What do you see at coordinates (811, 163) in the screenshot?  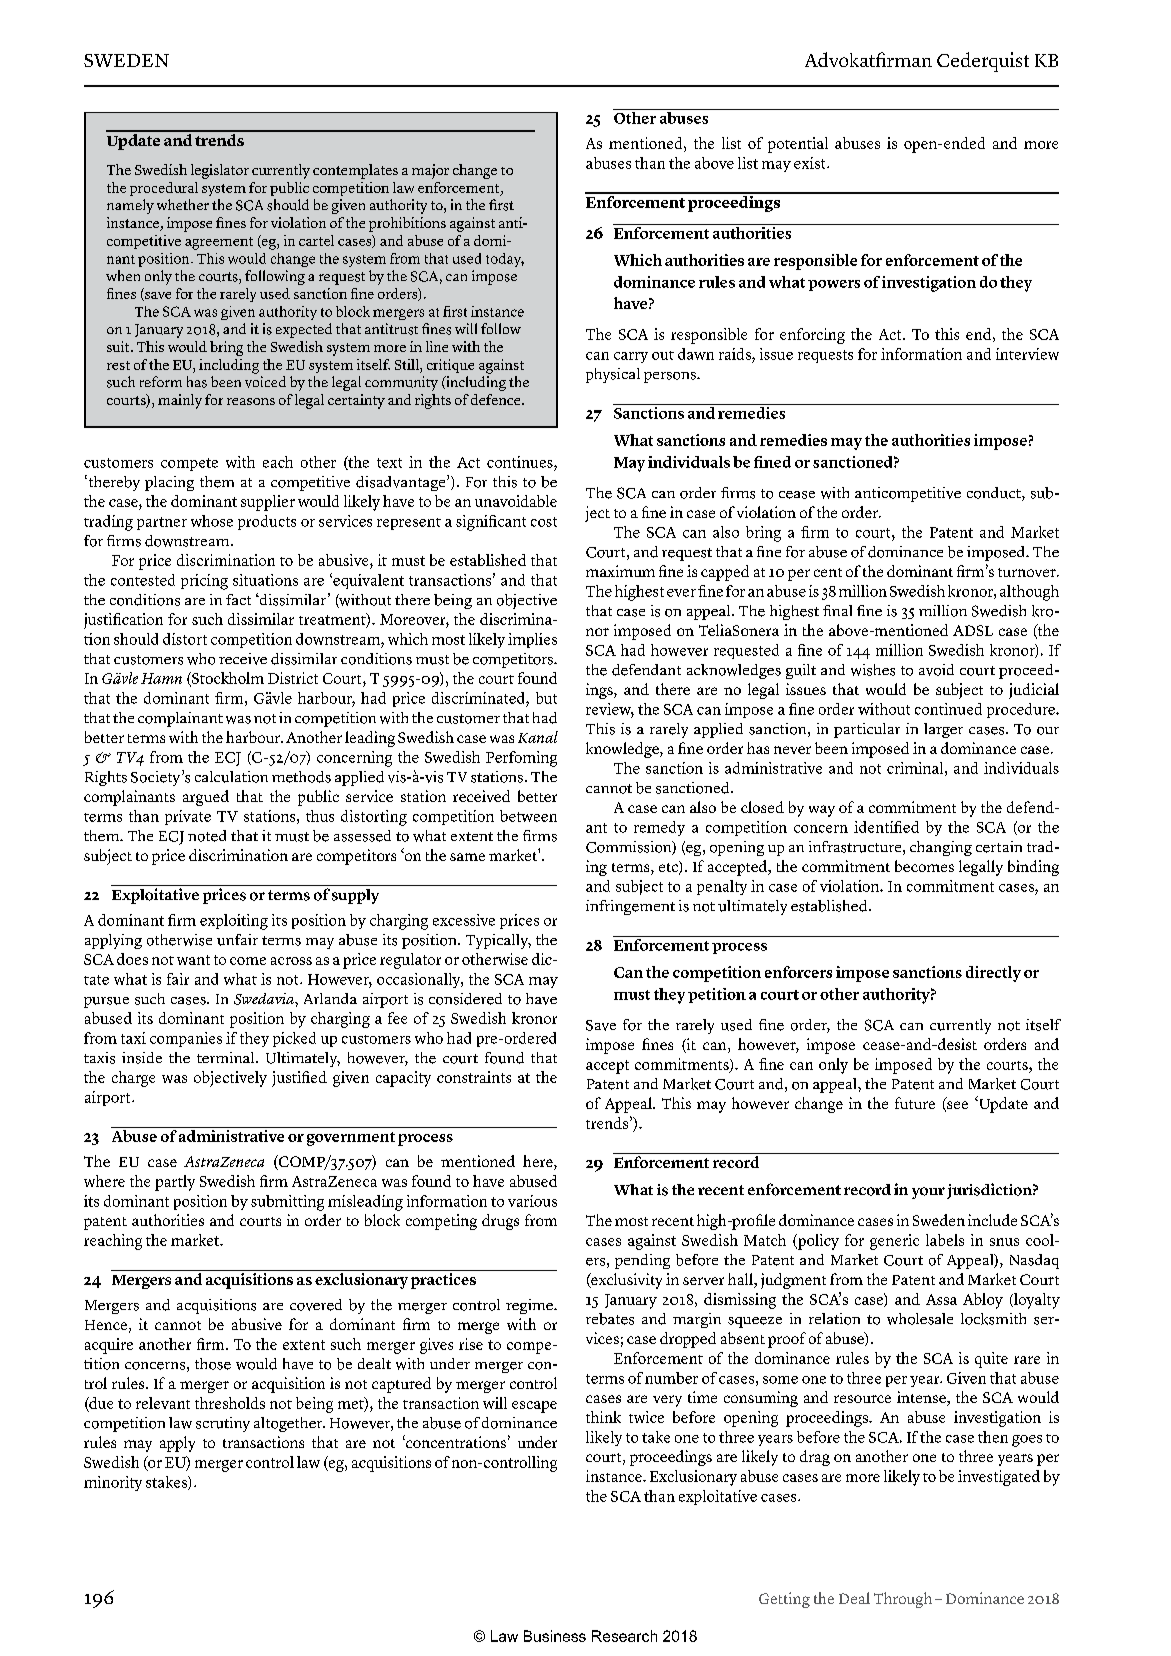 I see `exist` at bounding box center [811, 163].
